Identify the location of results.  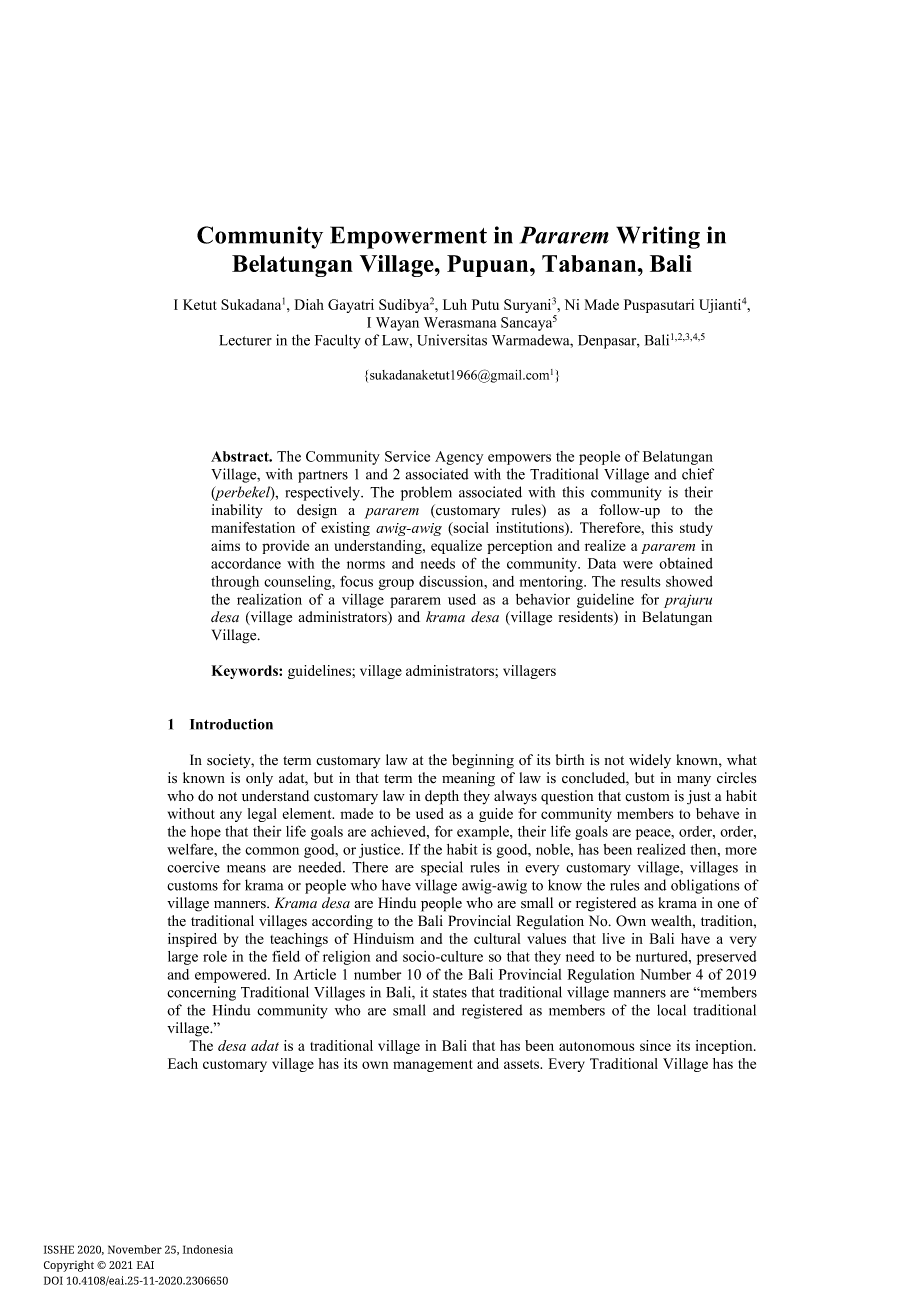
(641, 581).
